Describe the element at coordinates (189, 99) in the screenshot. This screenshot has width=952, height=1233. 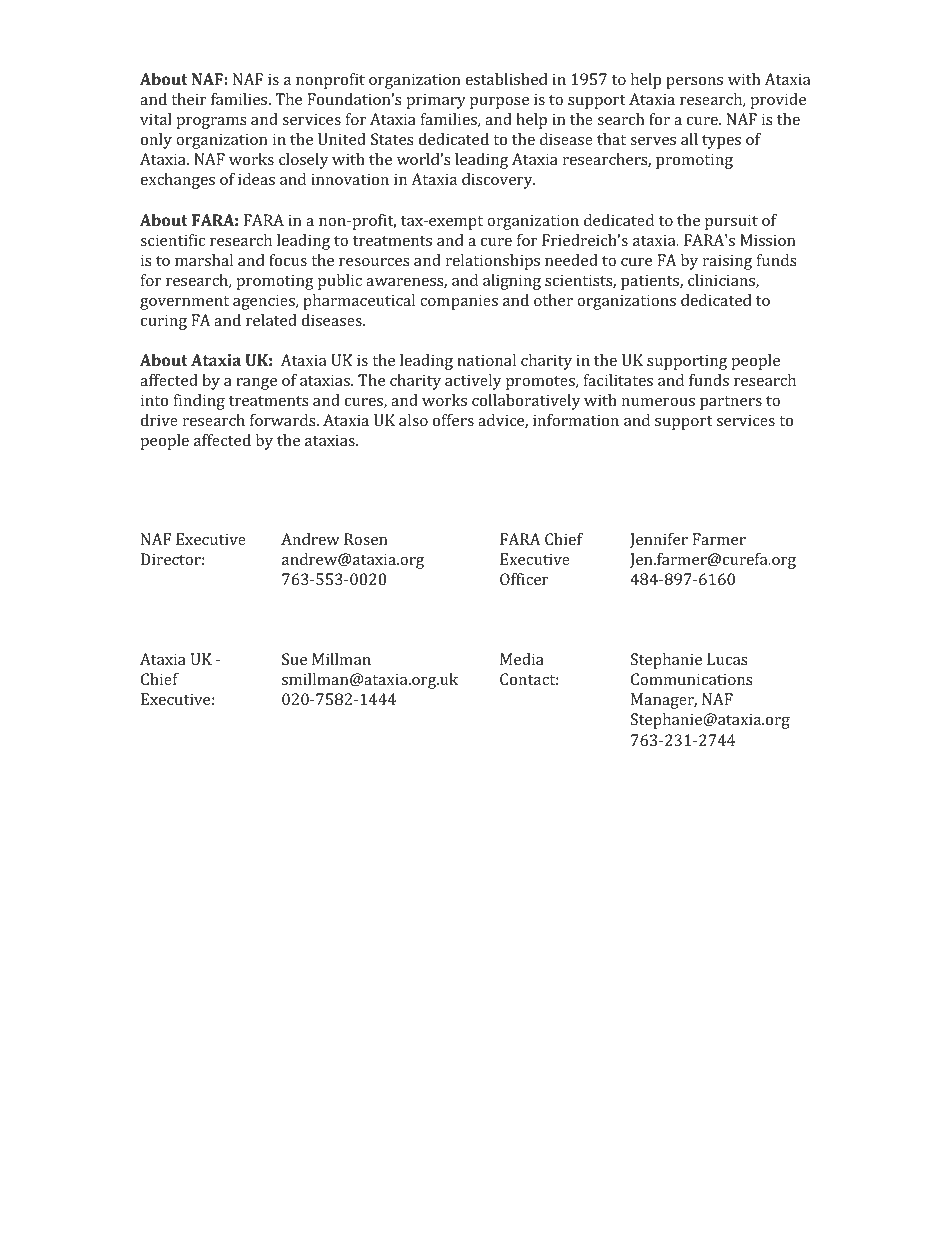
I see `their` at that location.
